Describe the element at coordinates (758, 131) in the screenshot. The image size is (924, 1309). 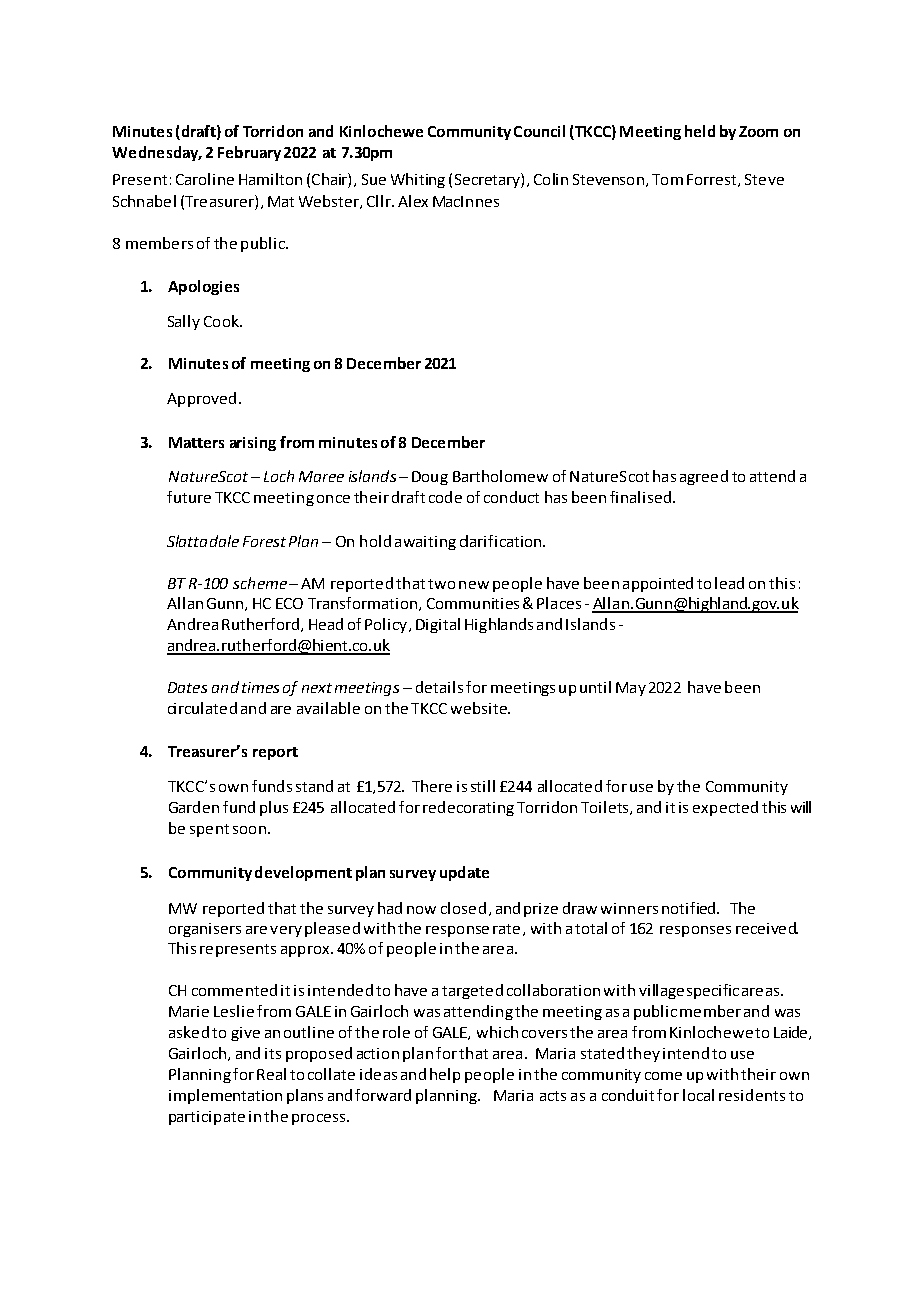
I see `Zoom` at that location.
